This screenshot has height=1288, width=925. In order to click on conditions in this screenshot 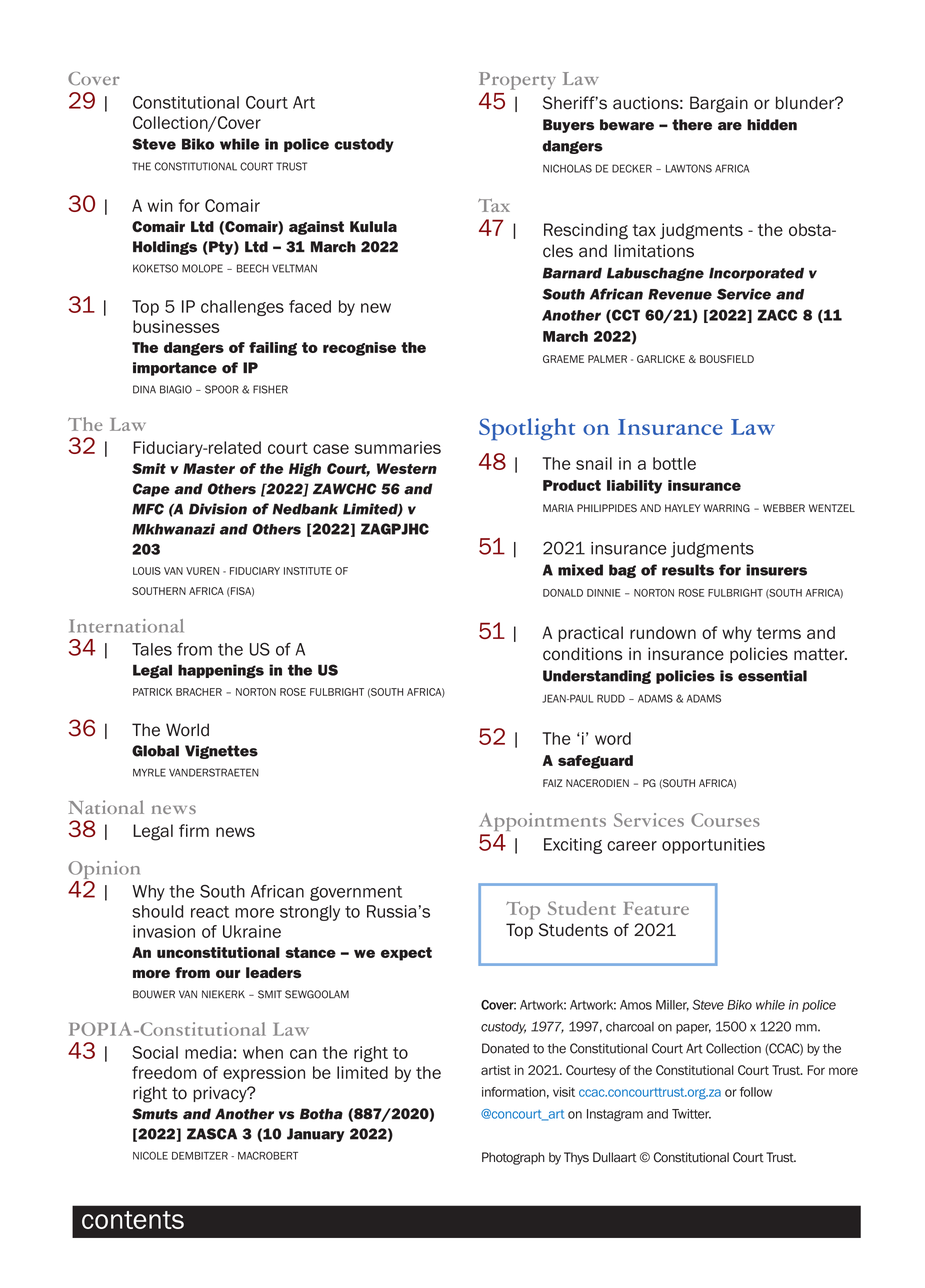, I will do `click(583, 654)`.
